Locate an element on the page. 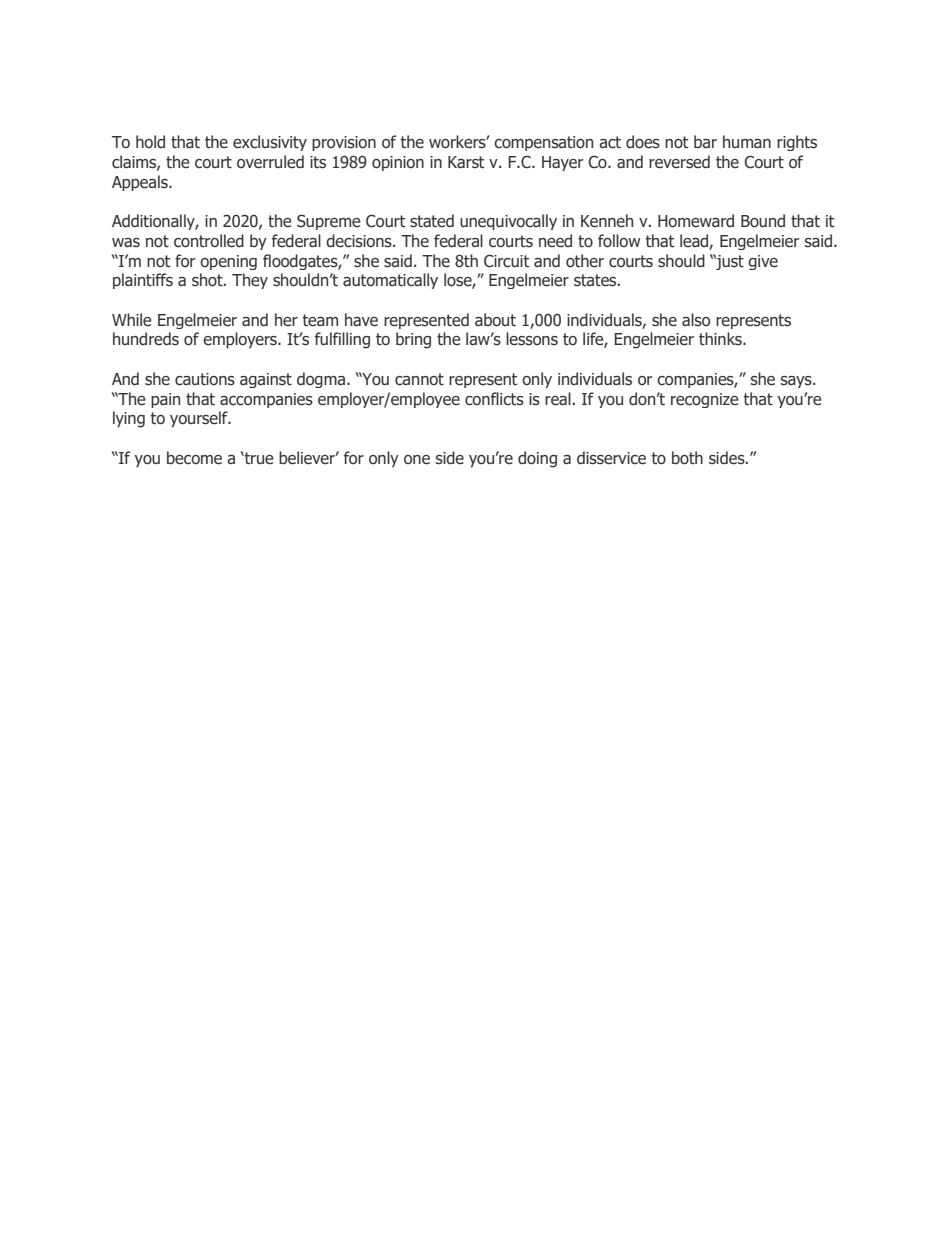 The height and width of the page is (1233, 952). about is located at coordinates (495, 320).
